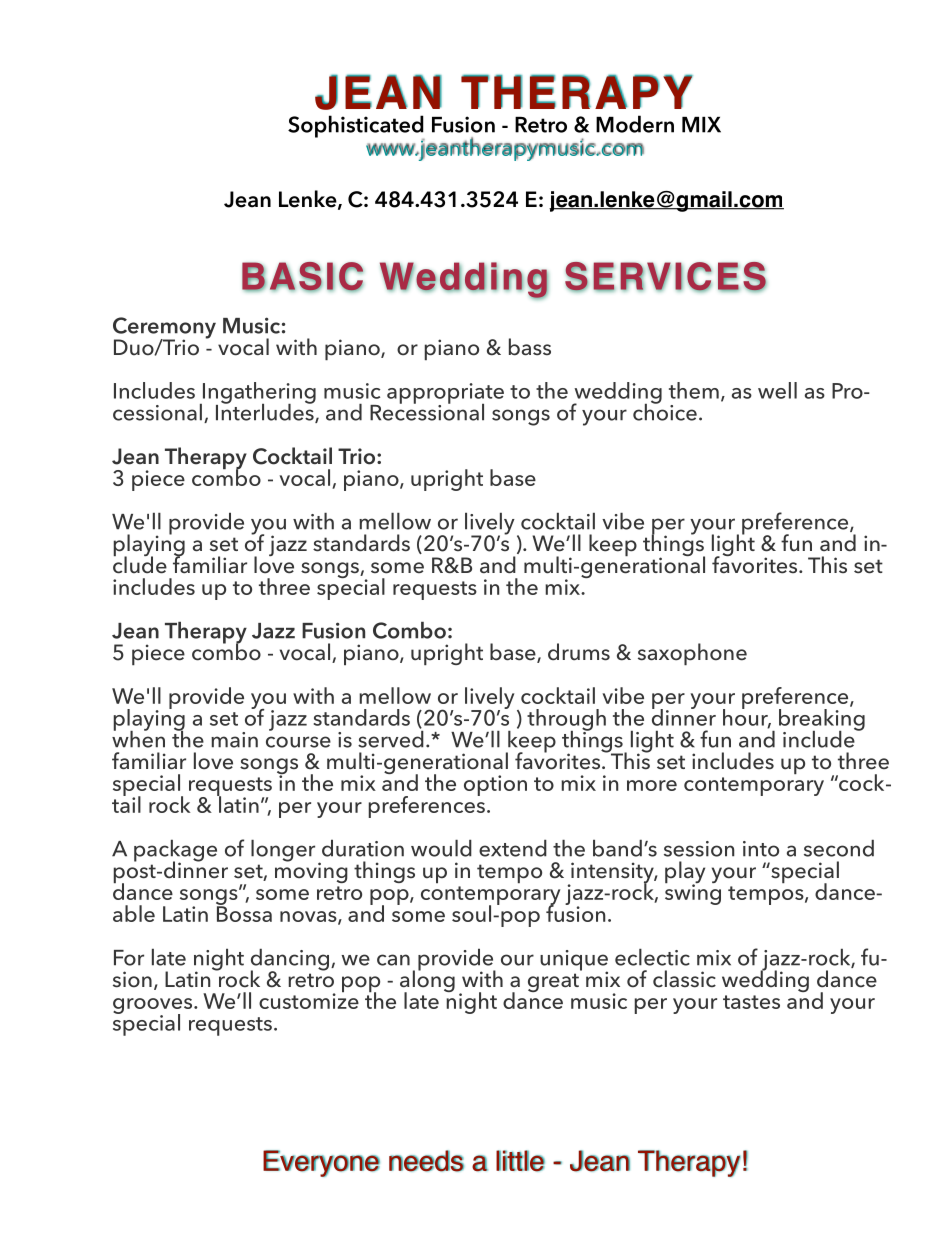 The image size is (952, 1233). What do you see at coordinates (258, 394) in the screenshot?
I see `Ingathering` at bounding box center [258, 394].
